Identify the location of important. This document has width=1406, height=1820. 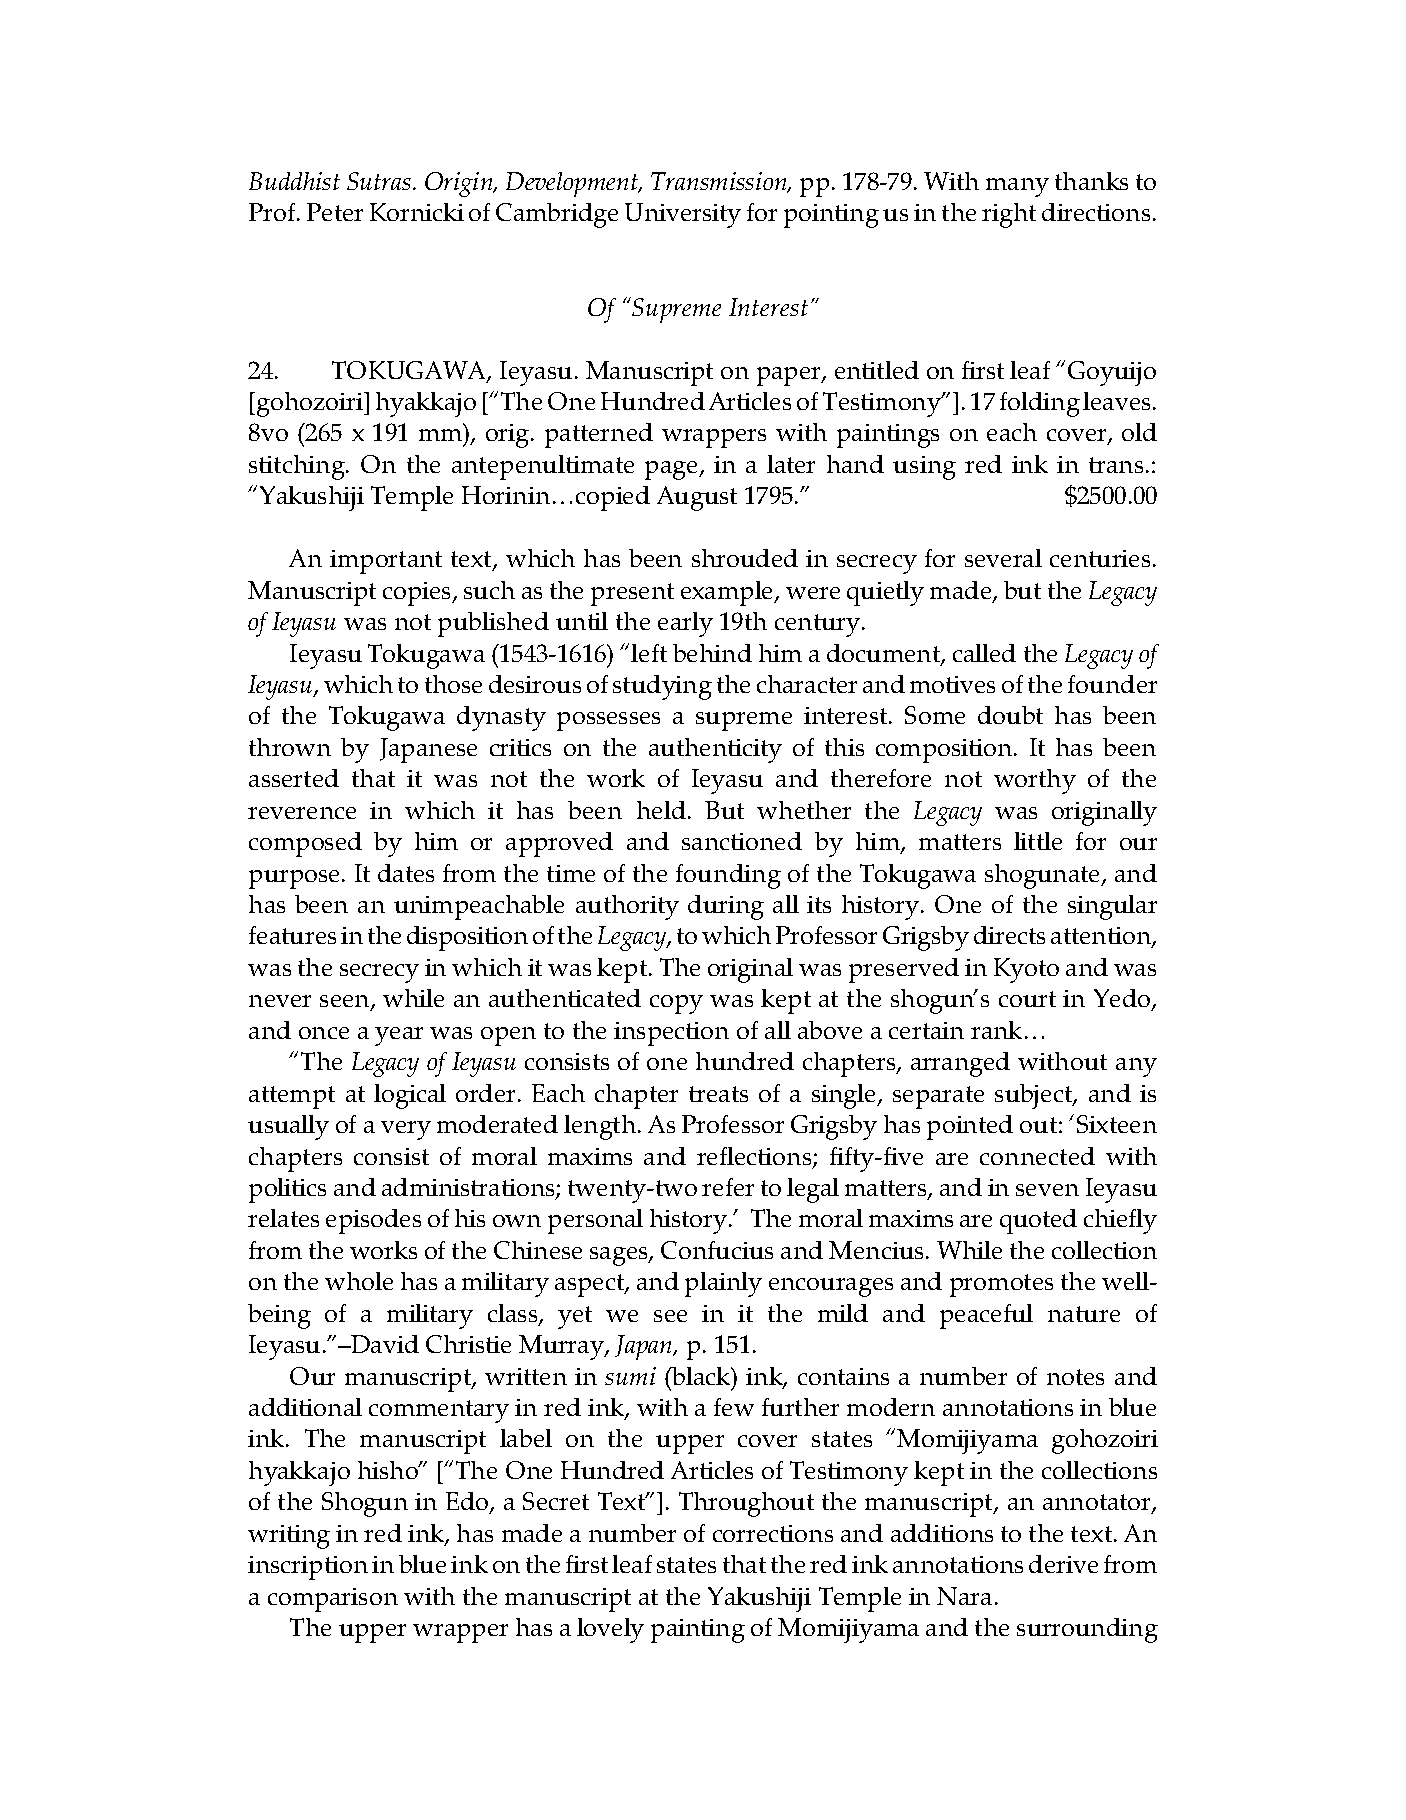
(386, 562).
